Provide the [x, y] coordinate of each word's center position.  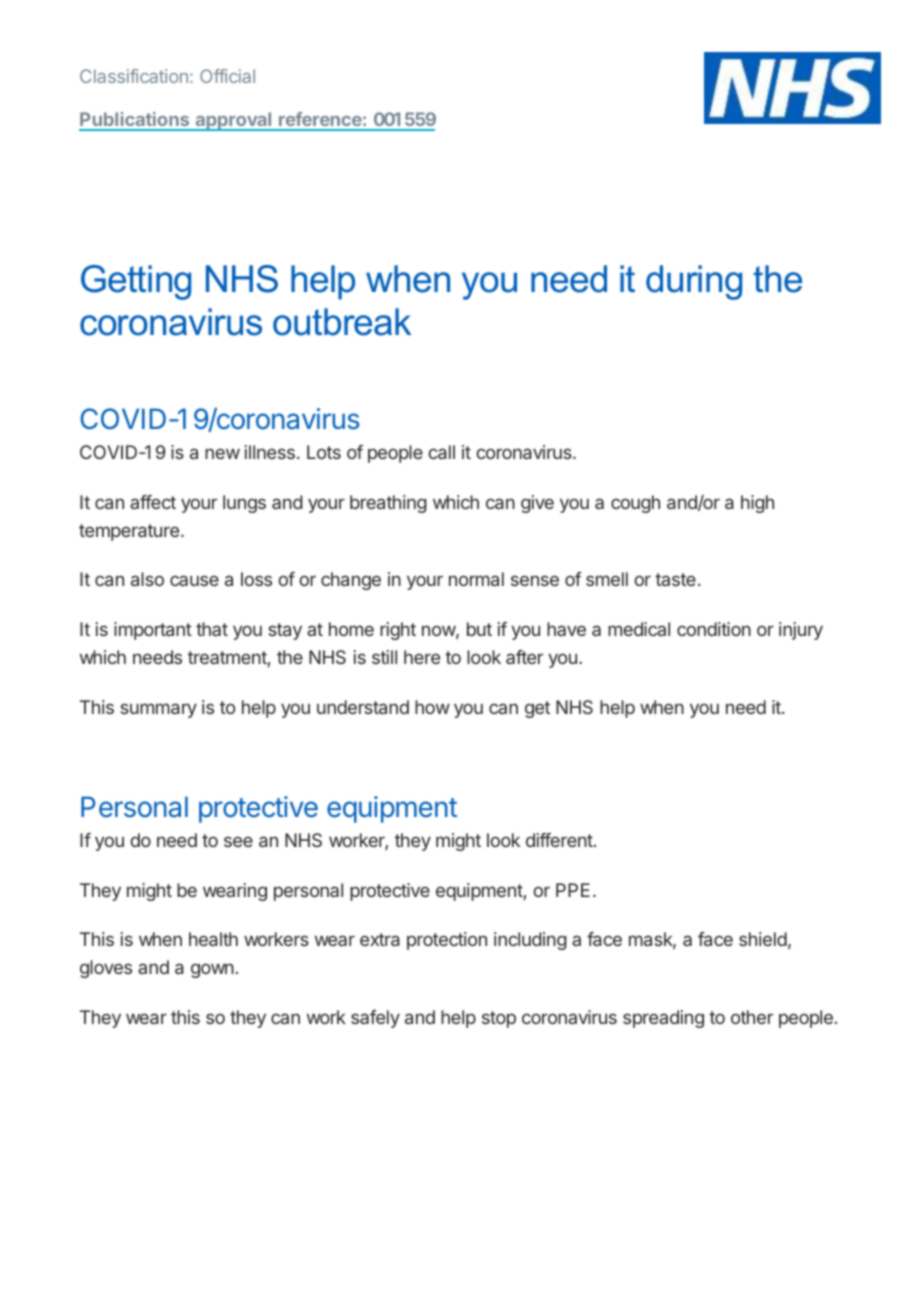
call [441, 452]
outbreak [342, 322]
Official [227, 76]
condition [714, 629]
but [479, 629]
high [757, 504]
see [238, 841]
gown [212, 970]
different [559, 840]
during [694, 282]
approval [233, 121]
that [212, 629]
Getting [136, 282]
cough [635, 504]
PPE [573, 890]
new [222, 453]
